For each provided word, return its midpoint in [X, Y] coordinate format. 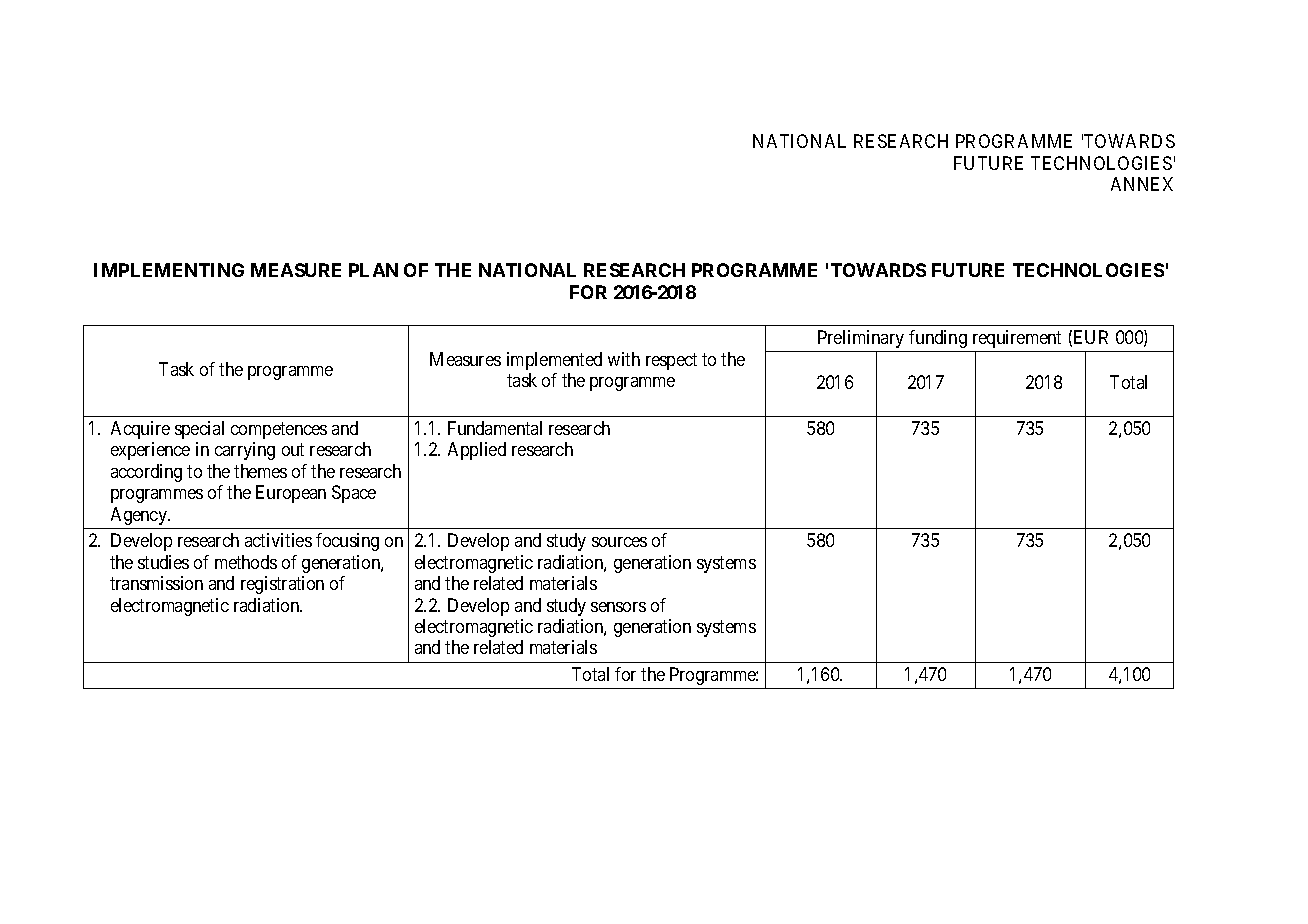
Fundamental [495, 428]
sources [619, 542]
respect [671, 361]
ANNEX [1142, 184]
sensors [618, 607]
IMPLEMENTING [169, 270]
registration [282, 585]
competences [279, 430]
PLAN [373, 270]
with [624, 359]
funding [938, 339]
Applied [477, 451]
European [291, 494]
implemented [554, 361]
